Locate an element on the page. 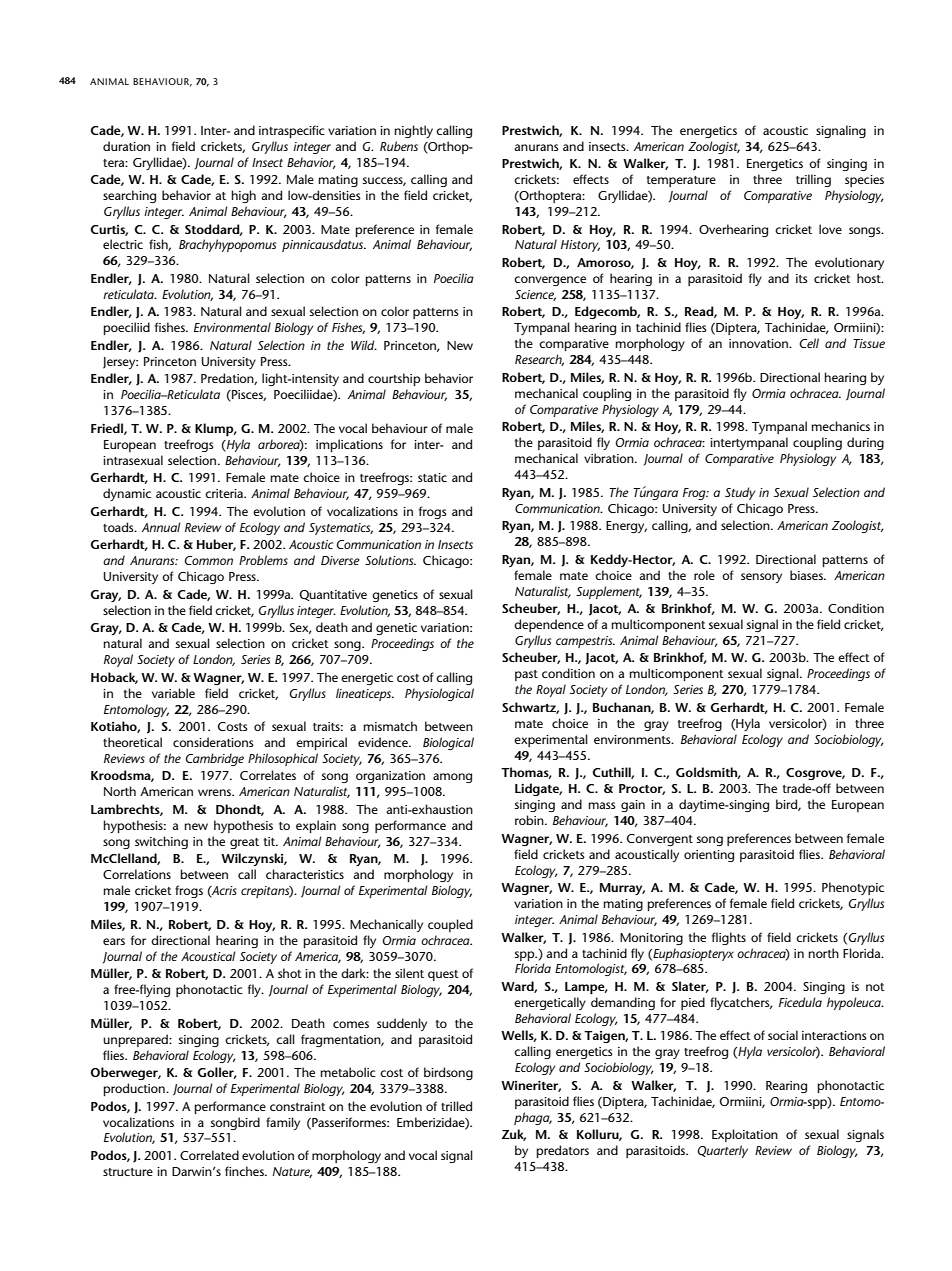  high is located at coordinates (244, 196).
